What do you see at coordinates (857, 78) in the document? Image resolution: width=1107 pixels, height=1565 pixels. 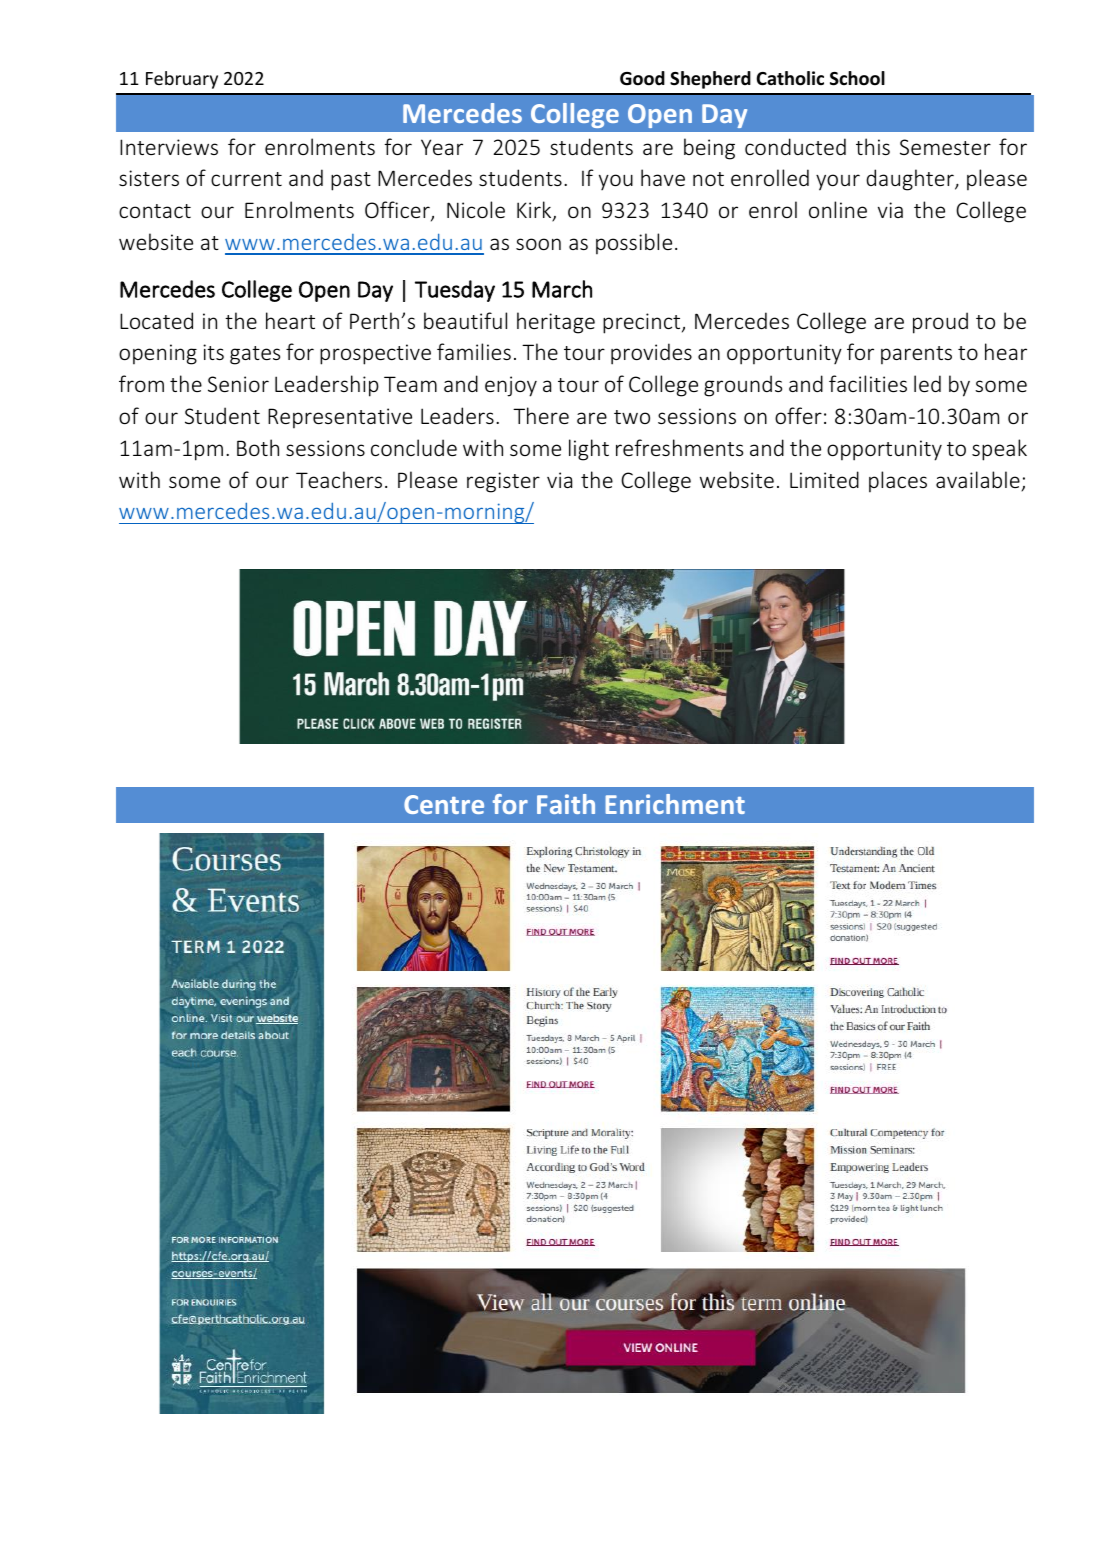 I see `School` at bounding box center [857, 78].
